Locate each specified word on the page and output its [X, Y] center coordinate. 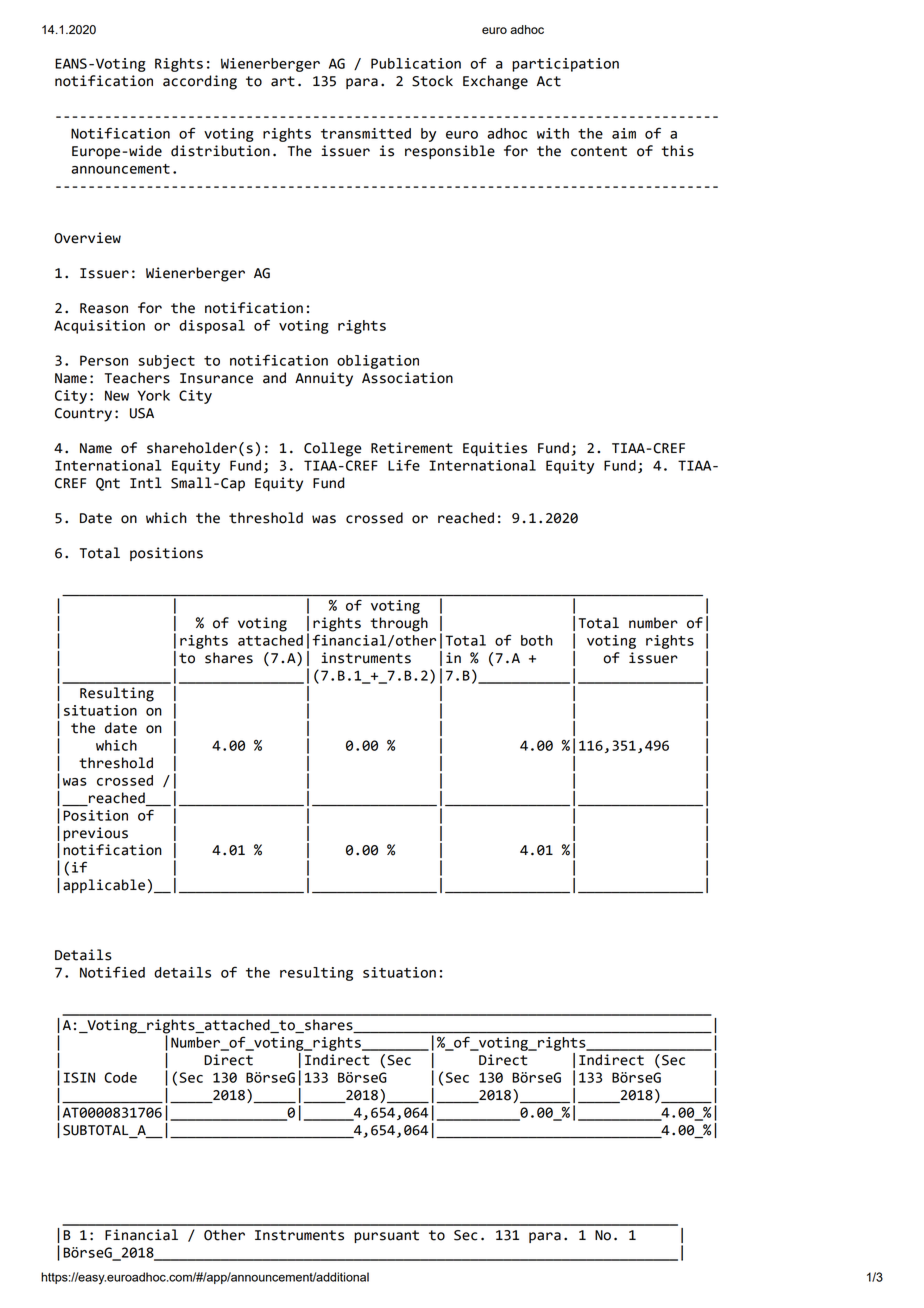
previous [95, 834]
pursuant [386, 1236]
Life [404, 465]
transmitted [366, 133]
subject [167, 362]
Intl [146, 483]
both [537, 640]
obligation [378, 362]
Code [120, 1077]
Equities [495, 449]
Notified [112, 972]
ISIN [79, 1077]
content [599, 151]
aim [624, 133]
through [399, 624]
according [200, 82]
